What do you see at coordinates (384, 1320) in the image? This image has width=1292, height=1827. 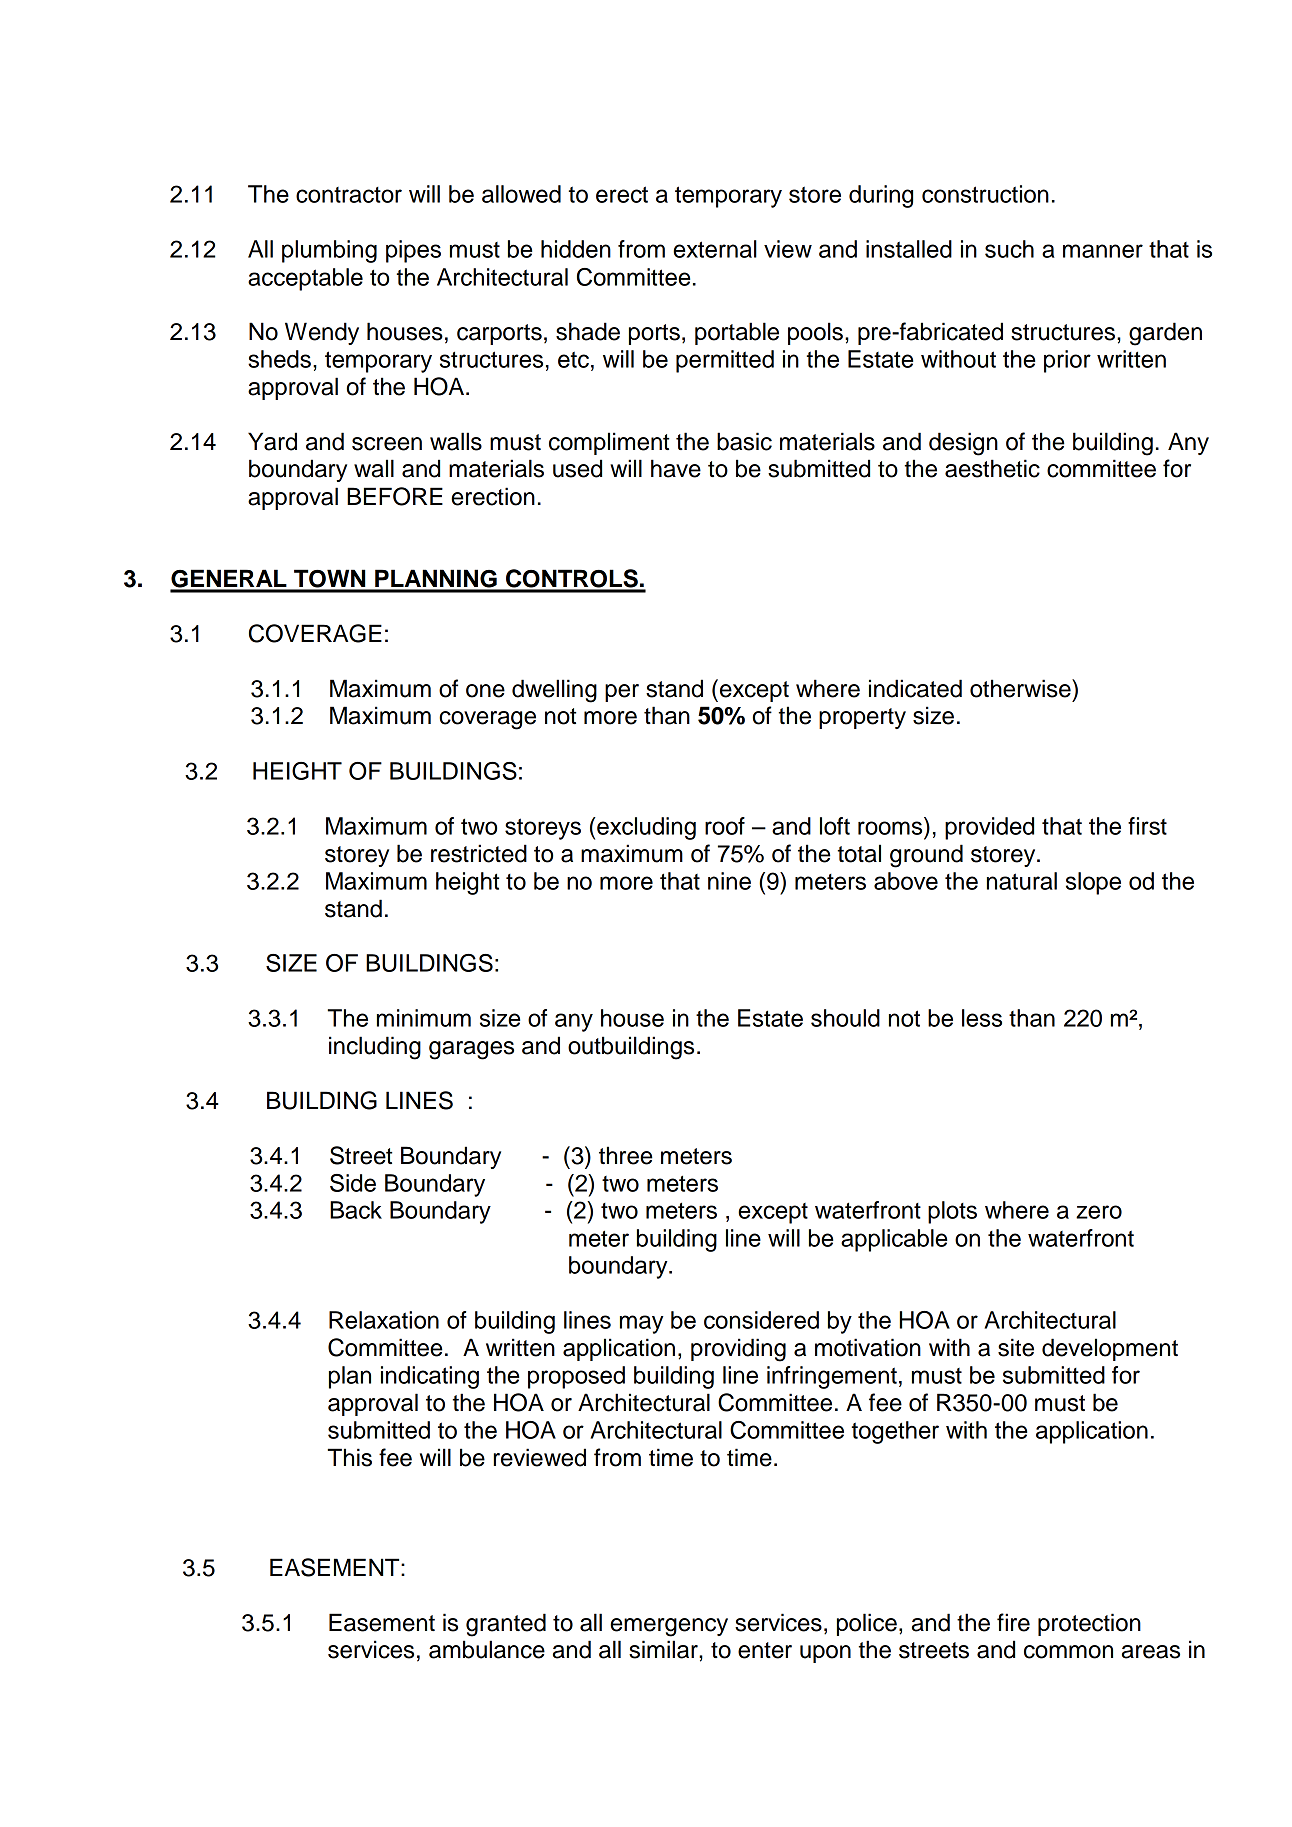 I see `Relaxation` at bounding box center [384, 1320].
